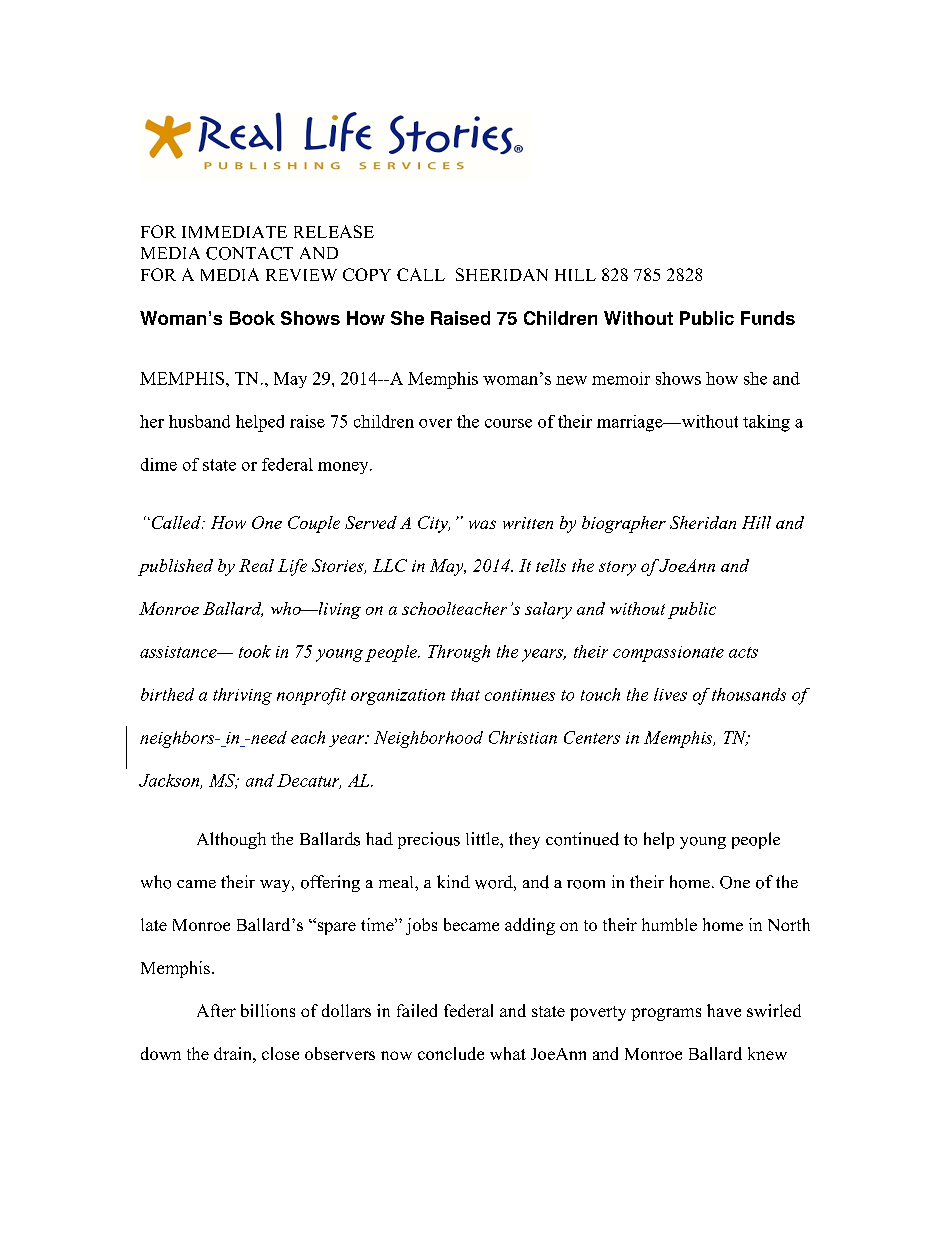 The width and height of the screenshot is (952, 1233). What do you see at coordinates (451, 1053) in the screenshot?
I see `conclude` at bounding box center [451, 1053].
